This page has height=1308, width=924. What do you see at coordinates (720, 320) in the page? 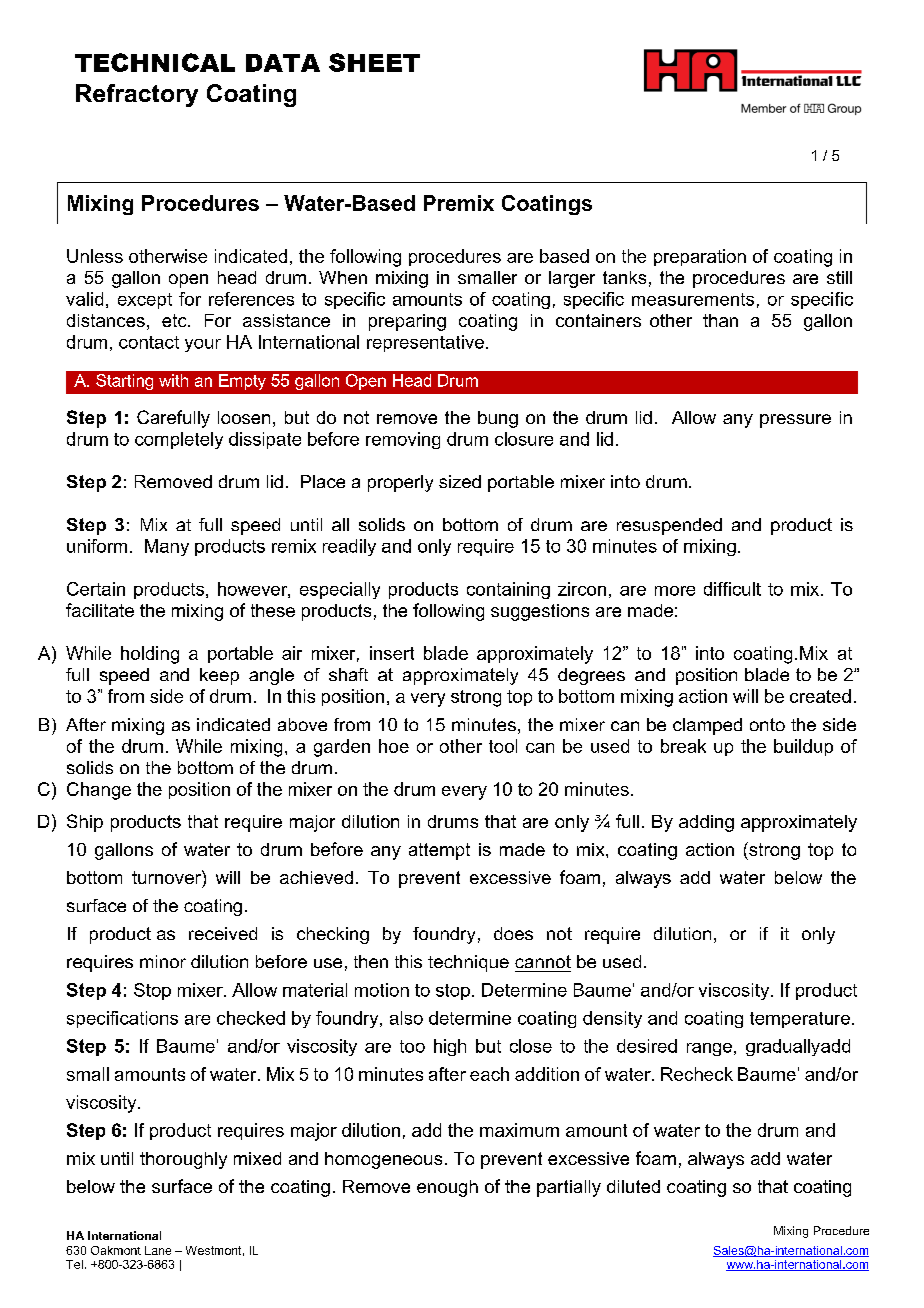
I see `than` at bounding box center [720, 320].
